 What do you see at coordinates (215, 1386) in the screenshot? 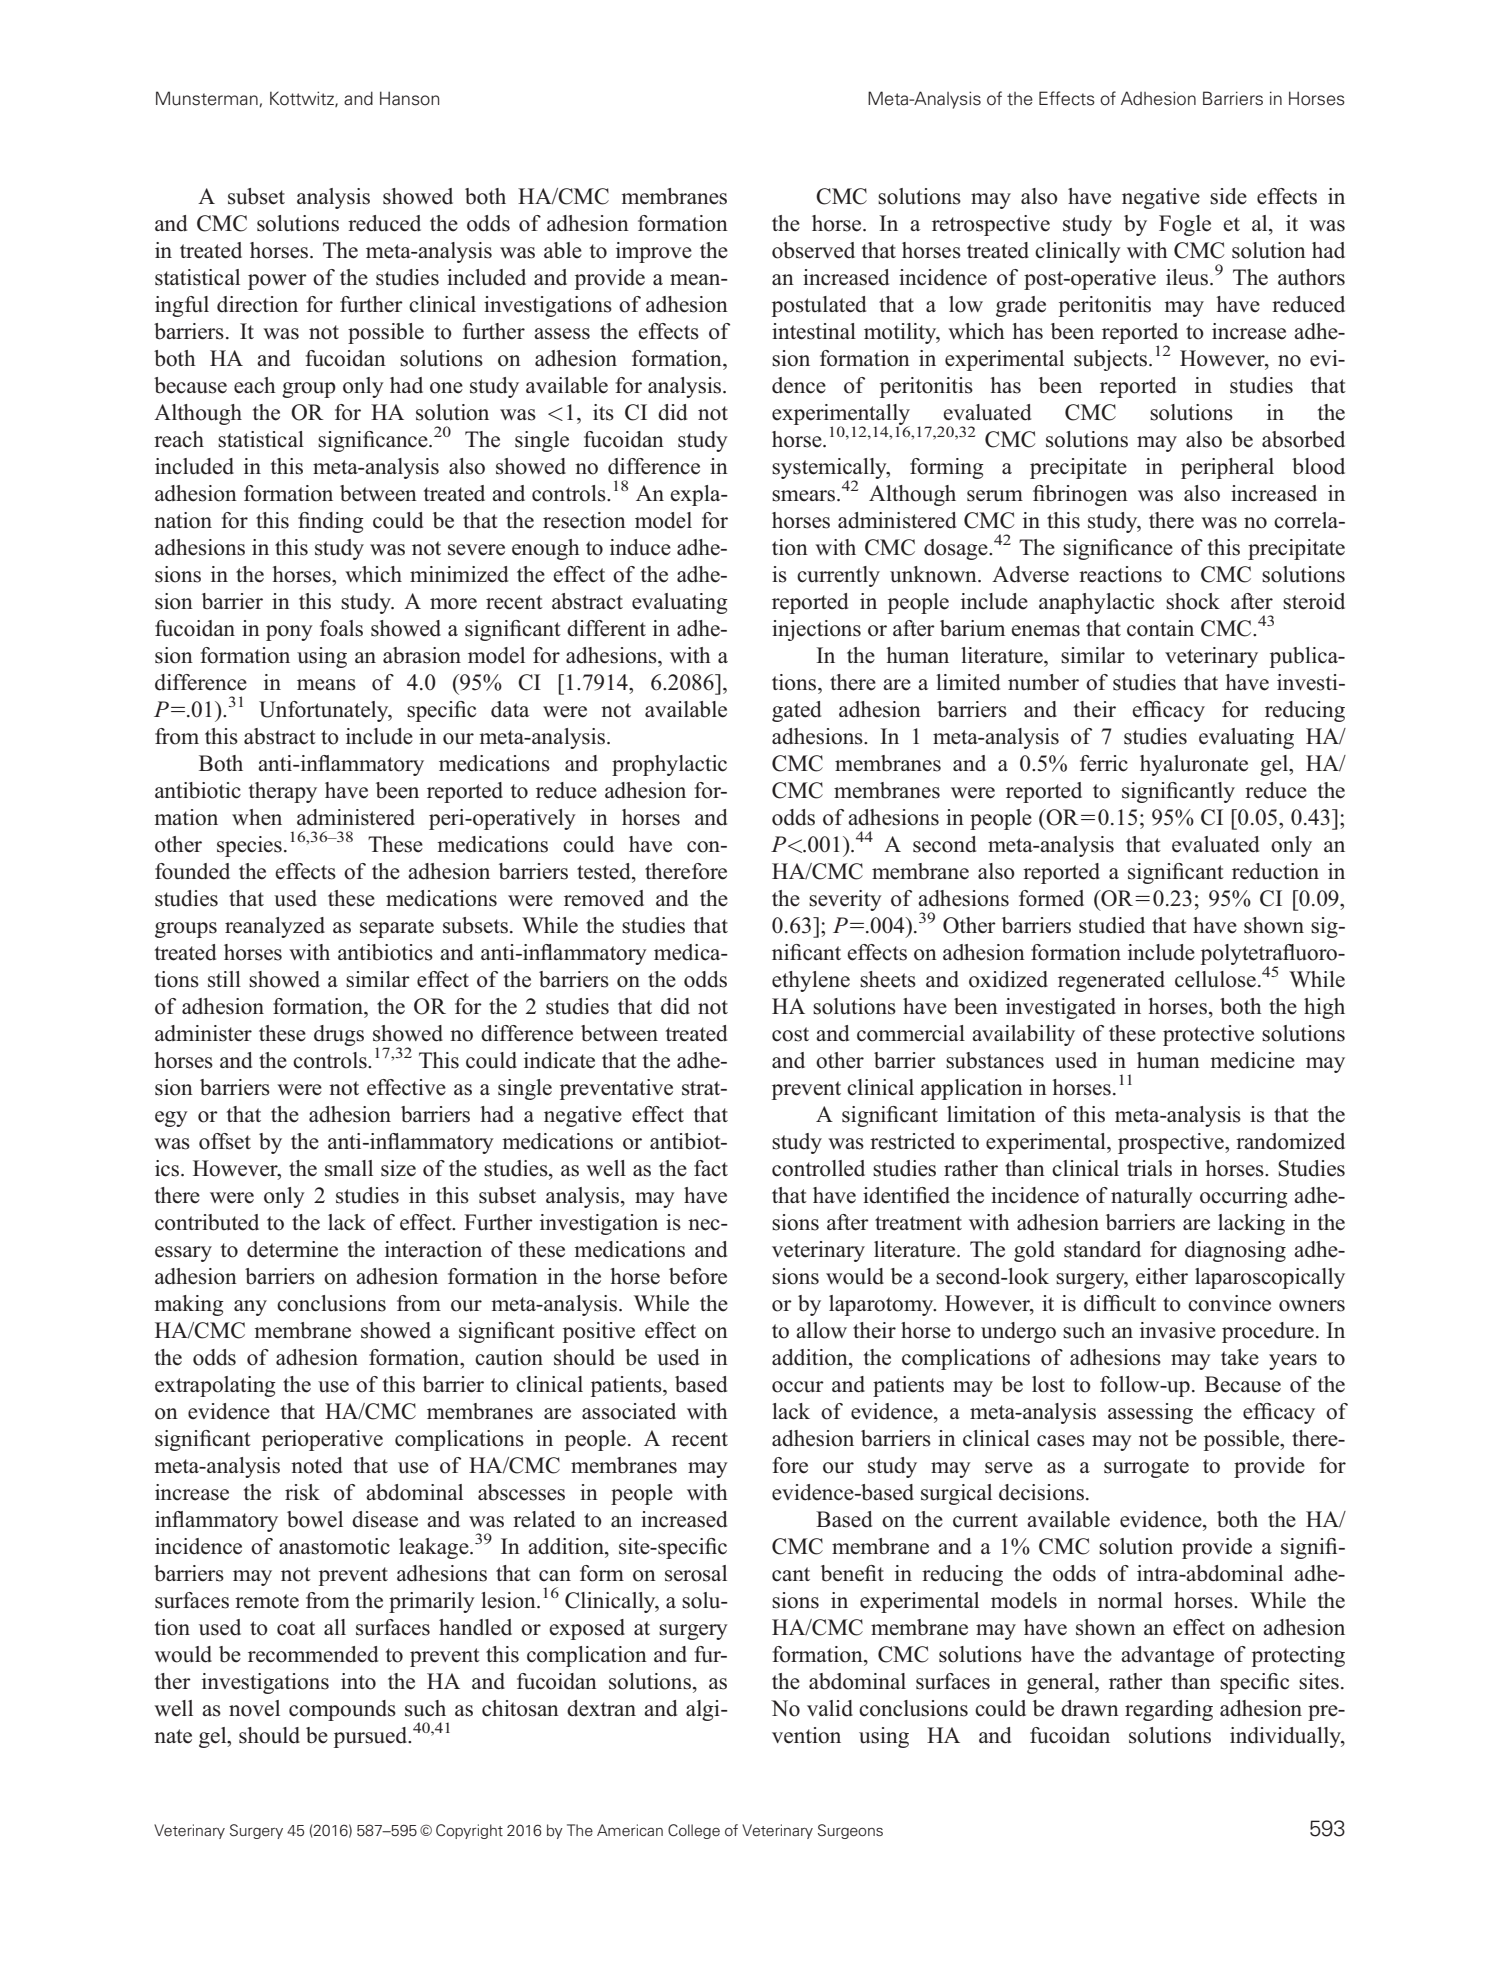
I see `extrapolating` at bounding box center [215, 1386].
